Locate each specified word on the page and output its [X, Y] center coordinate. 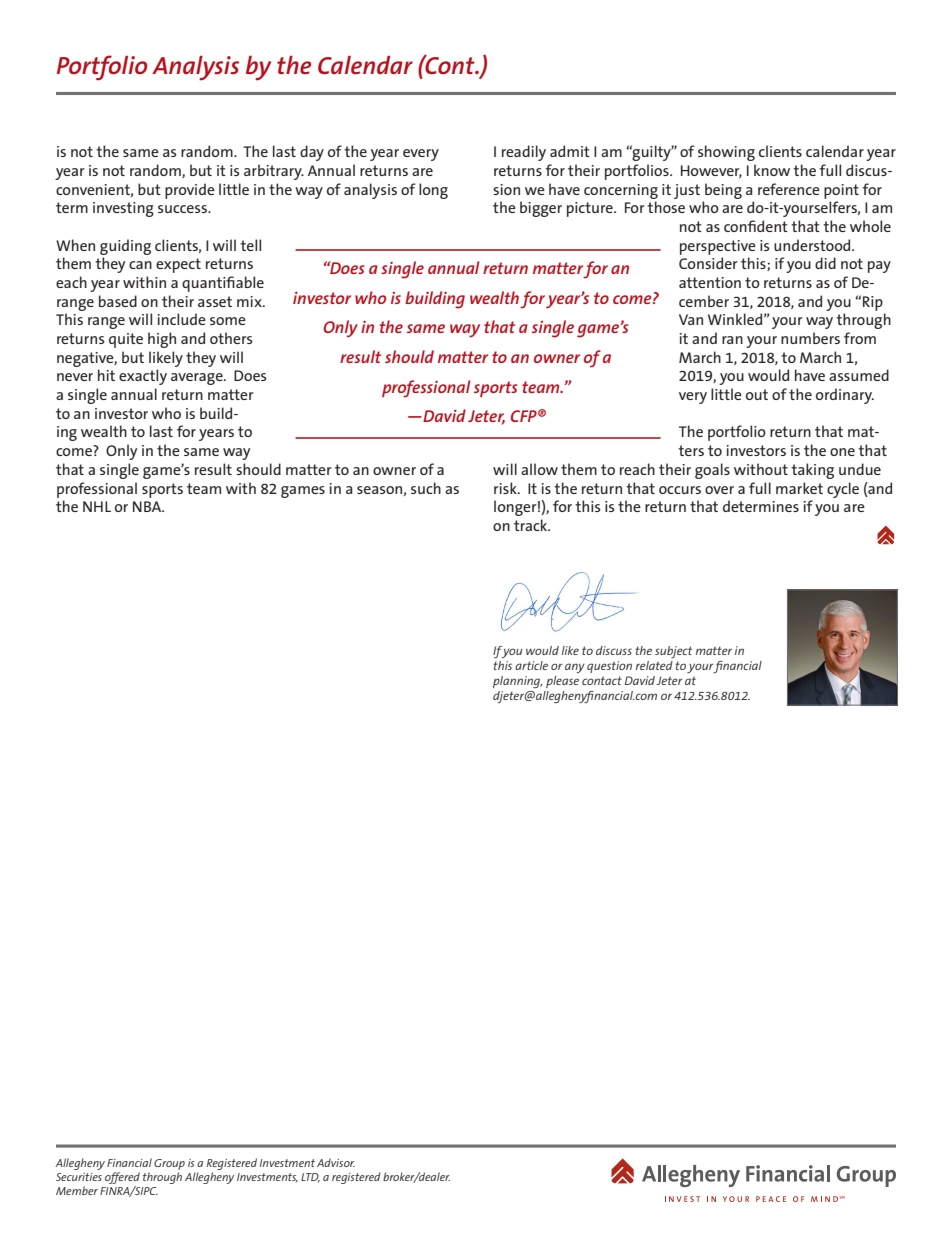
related [654, 665]
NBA [148, 506]
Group [169, 1164]
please [562, 682]
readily [524, 153]
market [799, 488]
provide [190, 191]
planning [518, 682]
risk [506, 488]
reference [789, 189]
